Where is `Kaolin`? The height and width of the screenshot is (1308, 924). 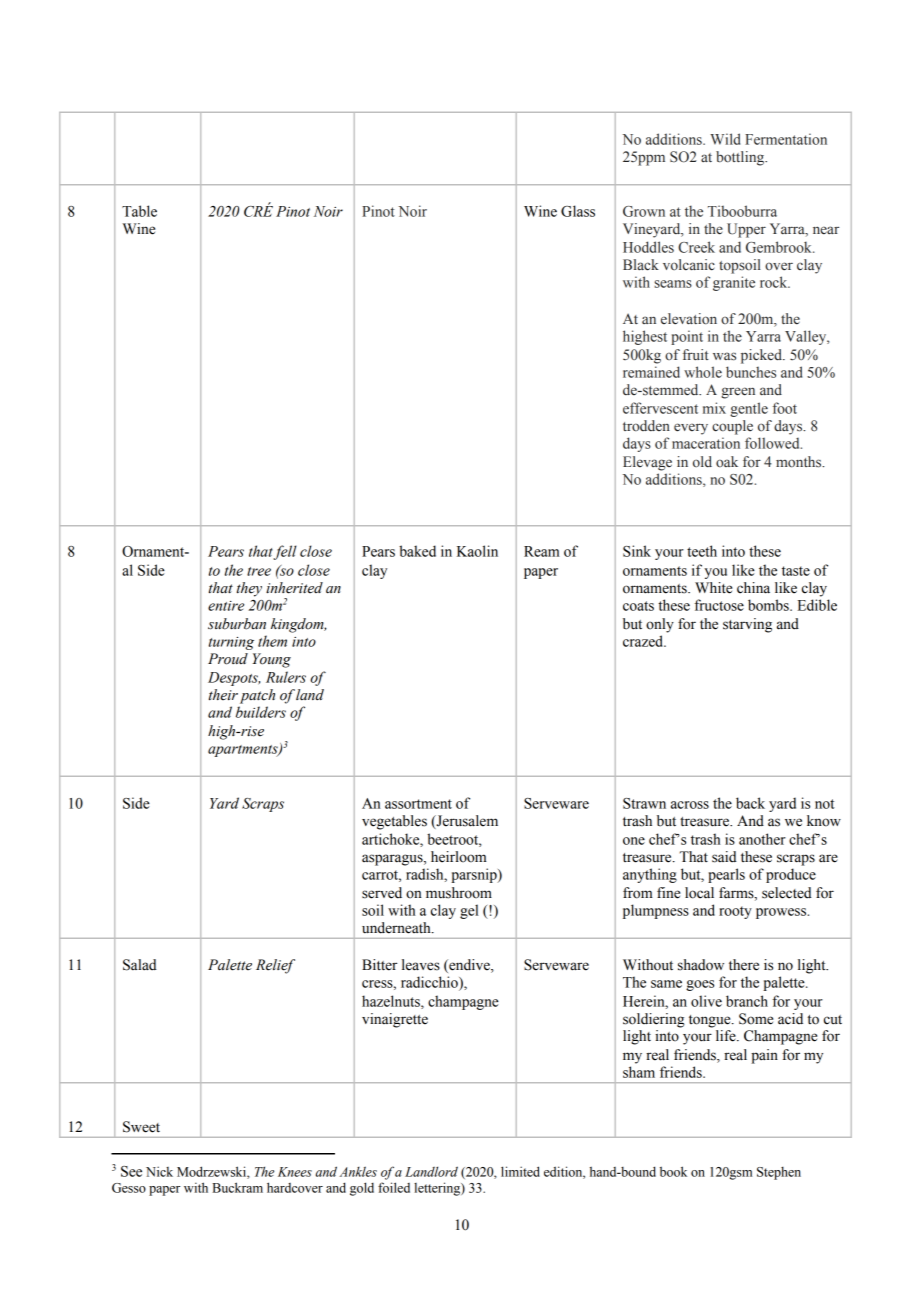 Kaolin is located at coordinates (477, 551).
